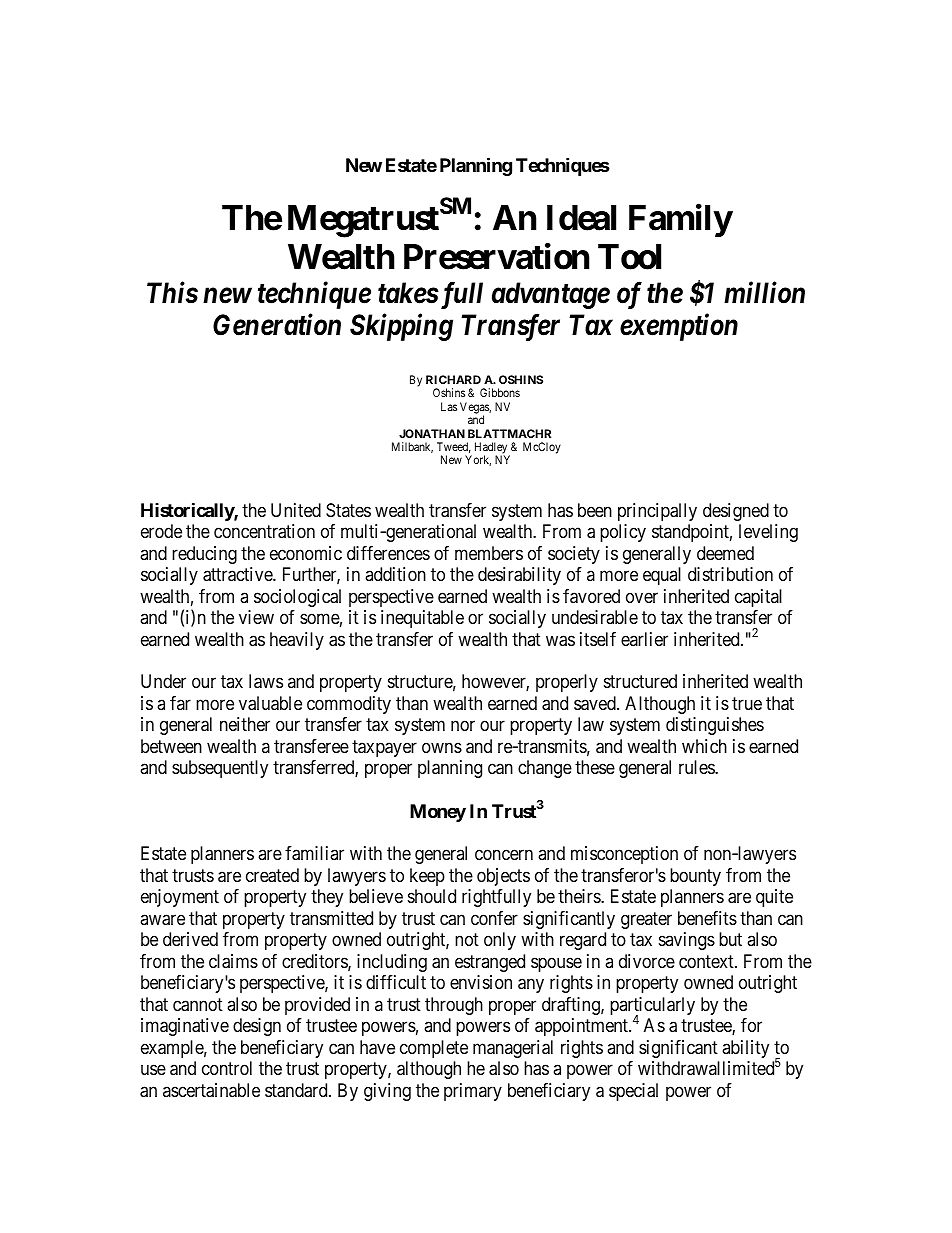  What do you see at coordinates (680, 220) in the image?
I see `Family` at bounding box center [680, 220].
